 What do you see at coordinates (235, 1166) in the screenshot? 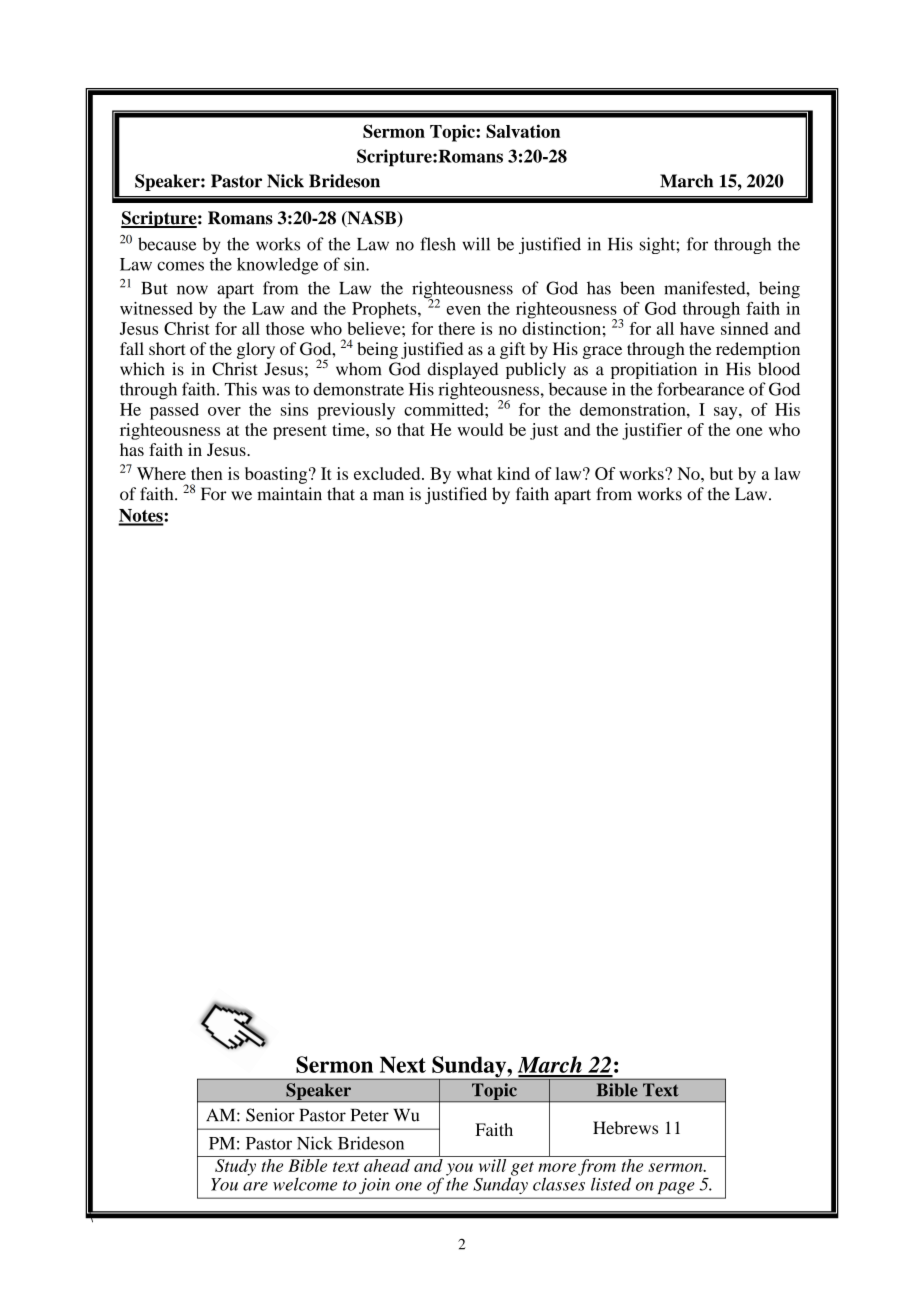
I see `Study` at bounding box center [235, 1166].
